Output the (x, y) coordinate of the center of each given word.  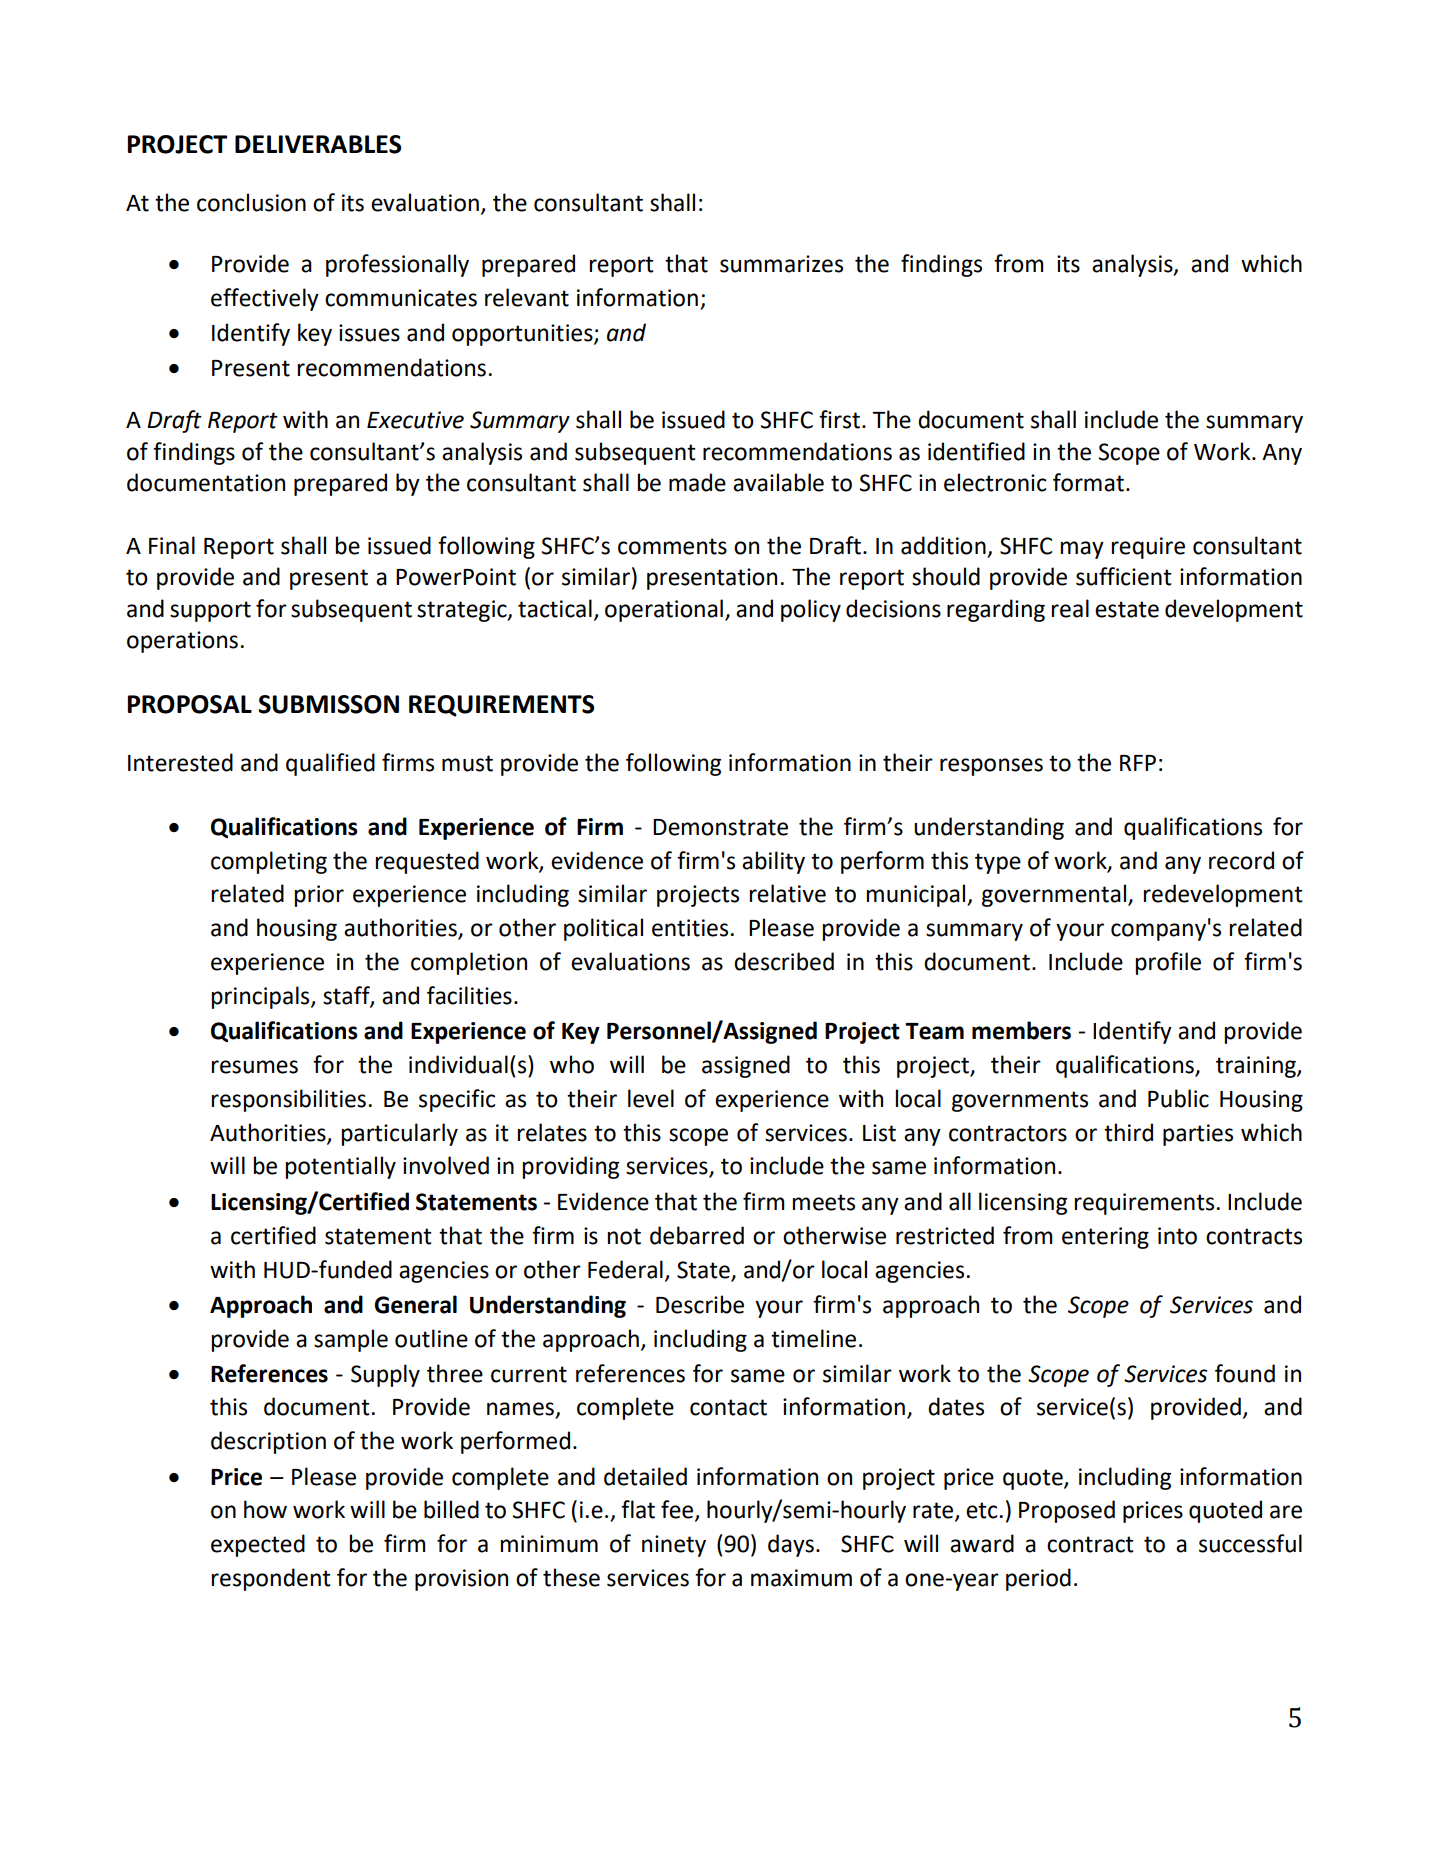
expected (258, 1545)
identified (976, 451)
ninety (674, 1546)
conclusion (251, 202)
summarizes (781, 264)
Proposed (1067, 1511)
